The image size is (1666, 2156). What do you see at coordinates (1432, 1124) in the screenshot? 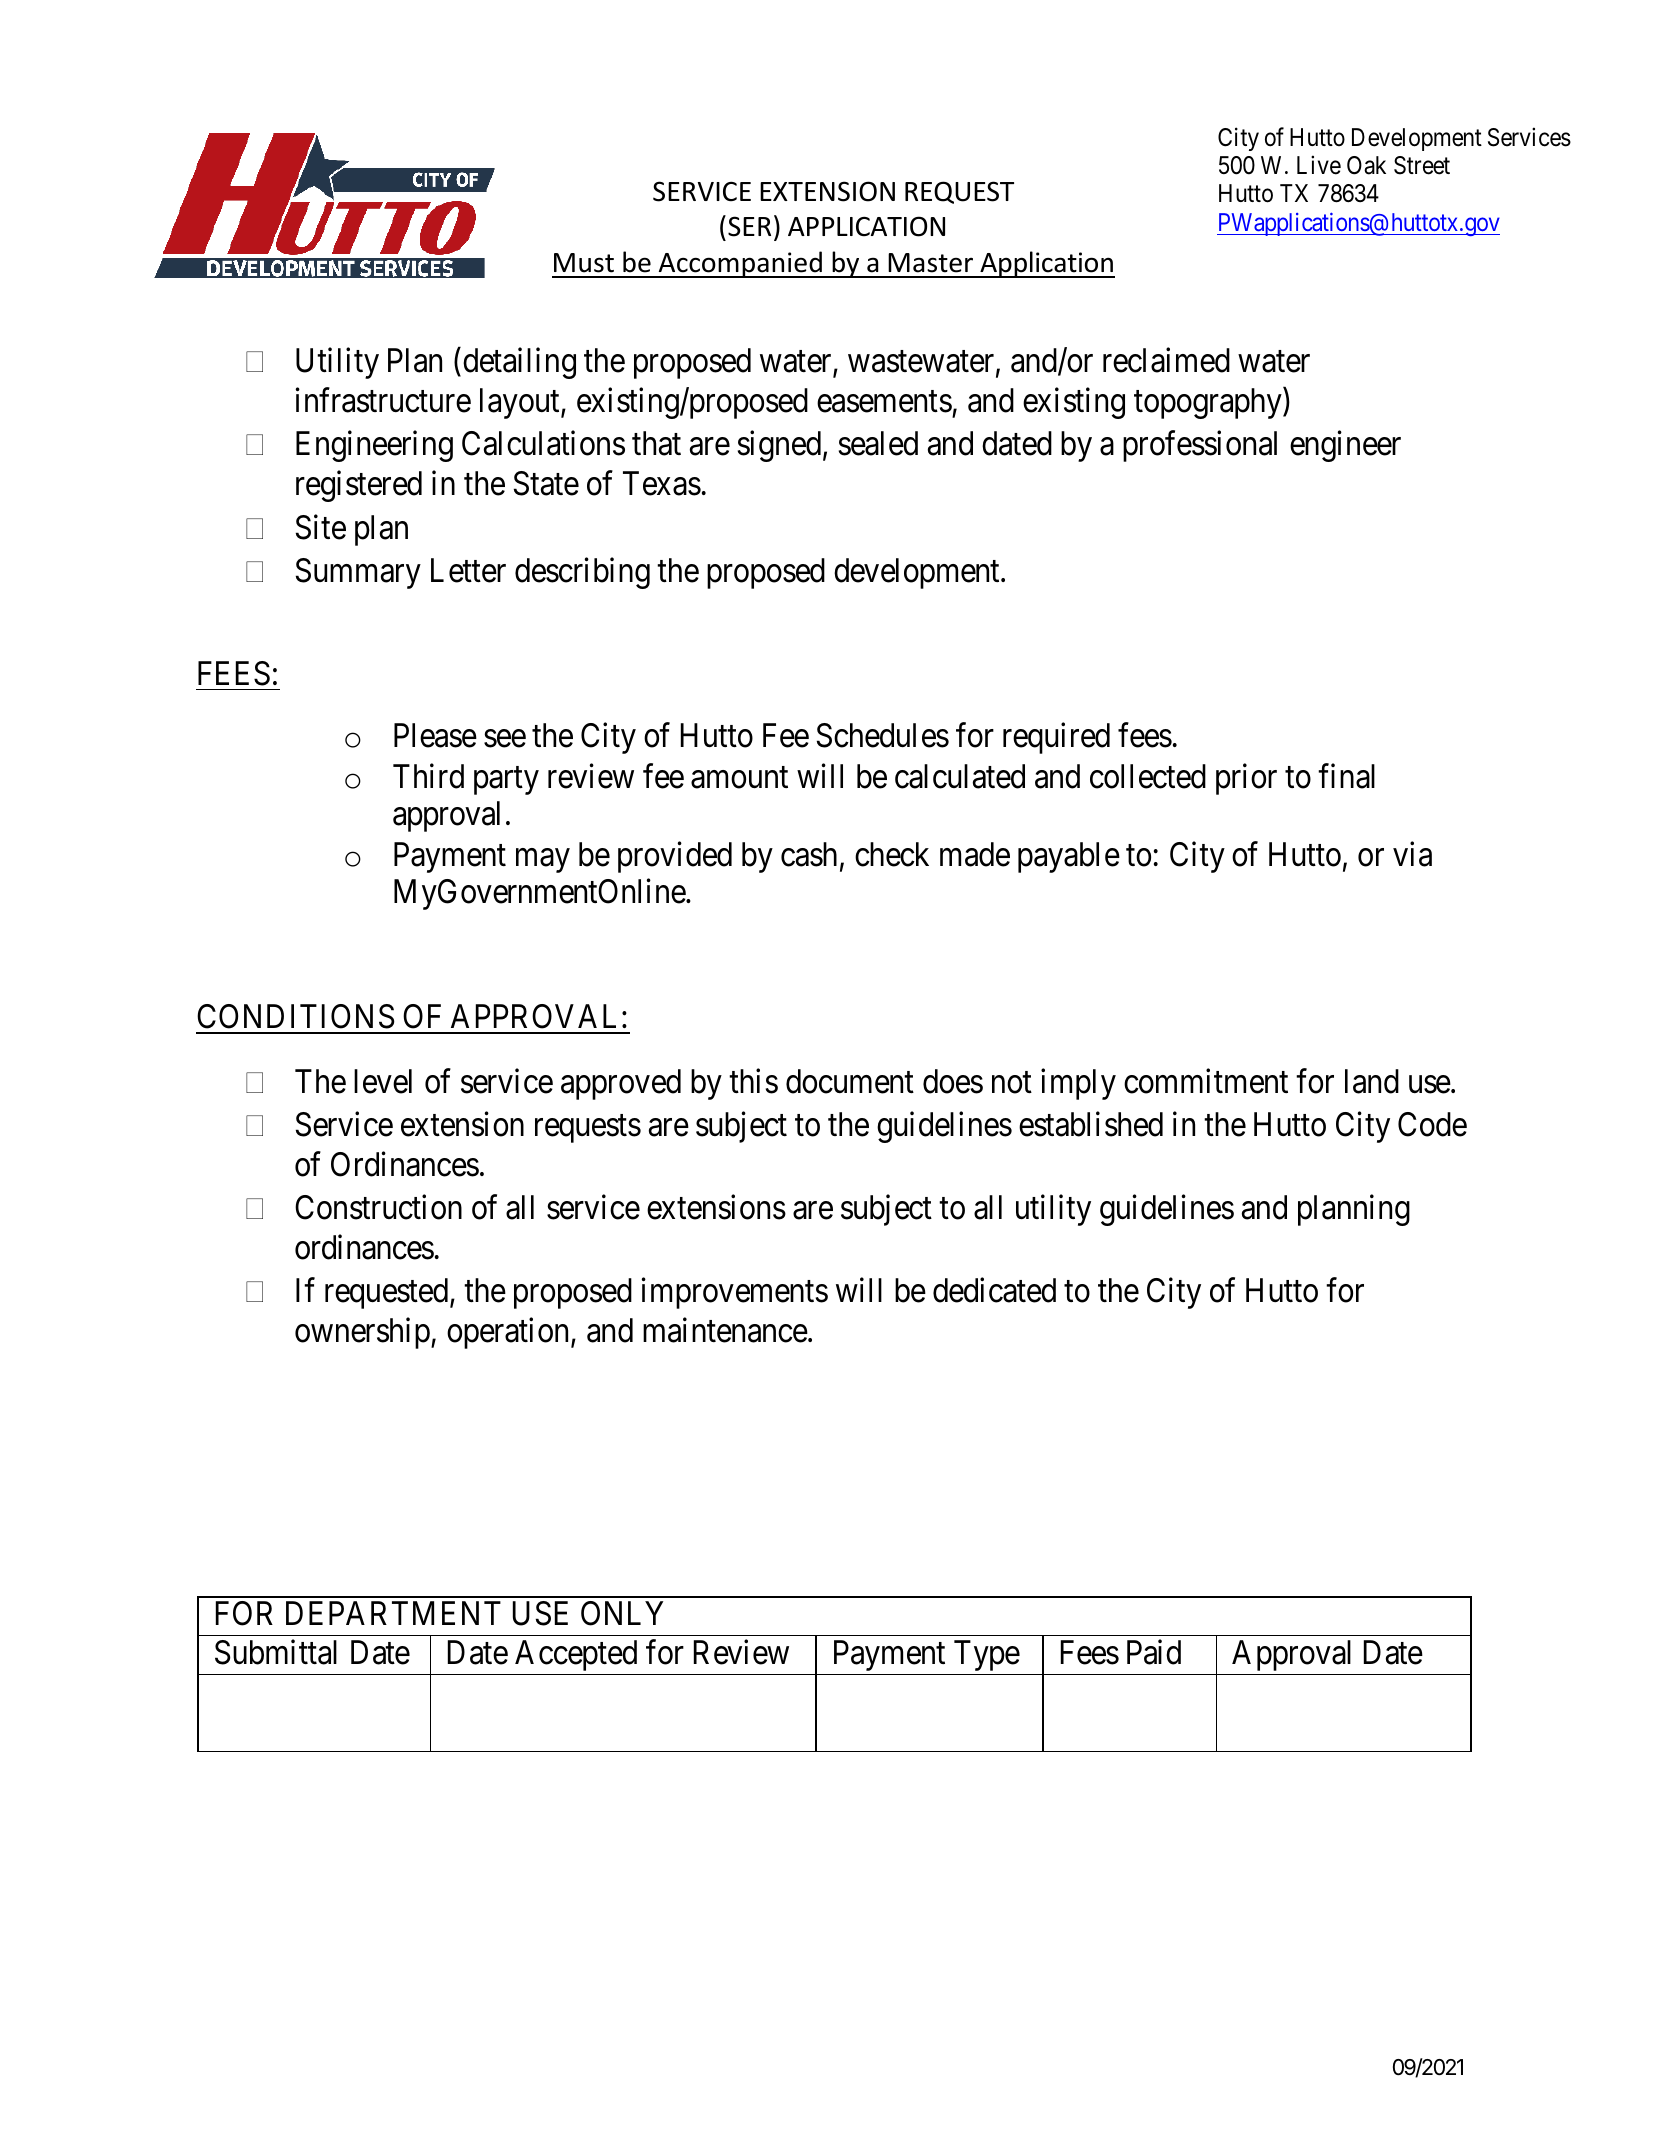
I see `Code` at bounding box center [1432, 1124].
